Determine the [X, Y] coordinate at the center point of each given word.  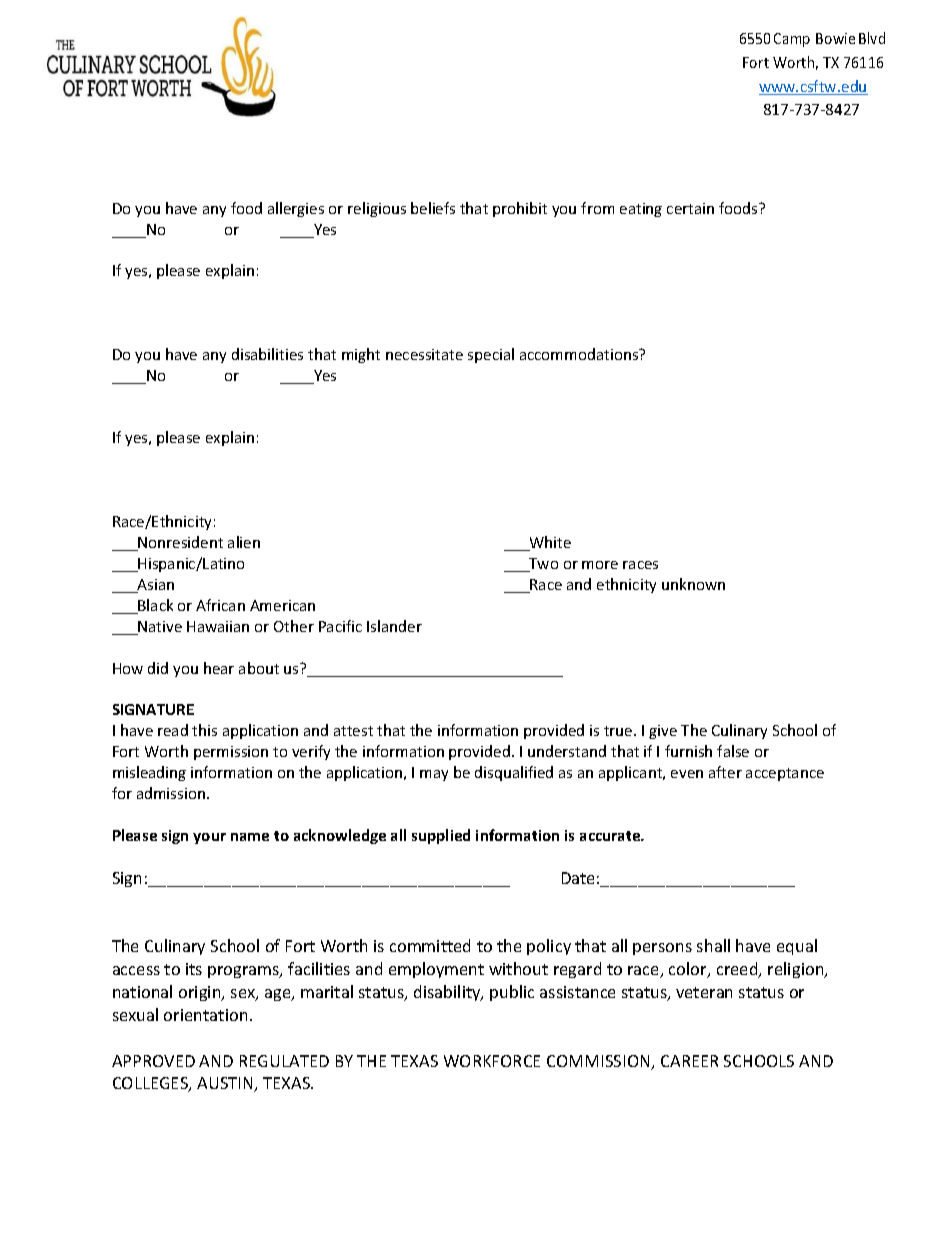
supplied [441, 836]
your [209, 838]
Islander [394, 626]
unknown [693, 584]
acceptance [785, 774]
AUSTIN [226, 1084]
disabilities [267, 354]
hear [219, 668]
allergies [296, 209]
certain [690, 208]
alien [244, 542]
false [733, 751]
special [491, 355]
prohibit [520, 209]
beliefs [433, 208]
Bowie [835, 38]
